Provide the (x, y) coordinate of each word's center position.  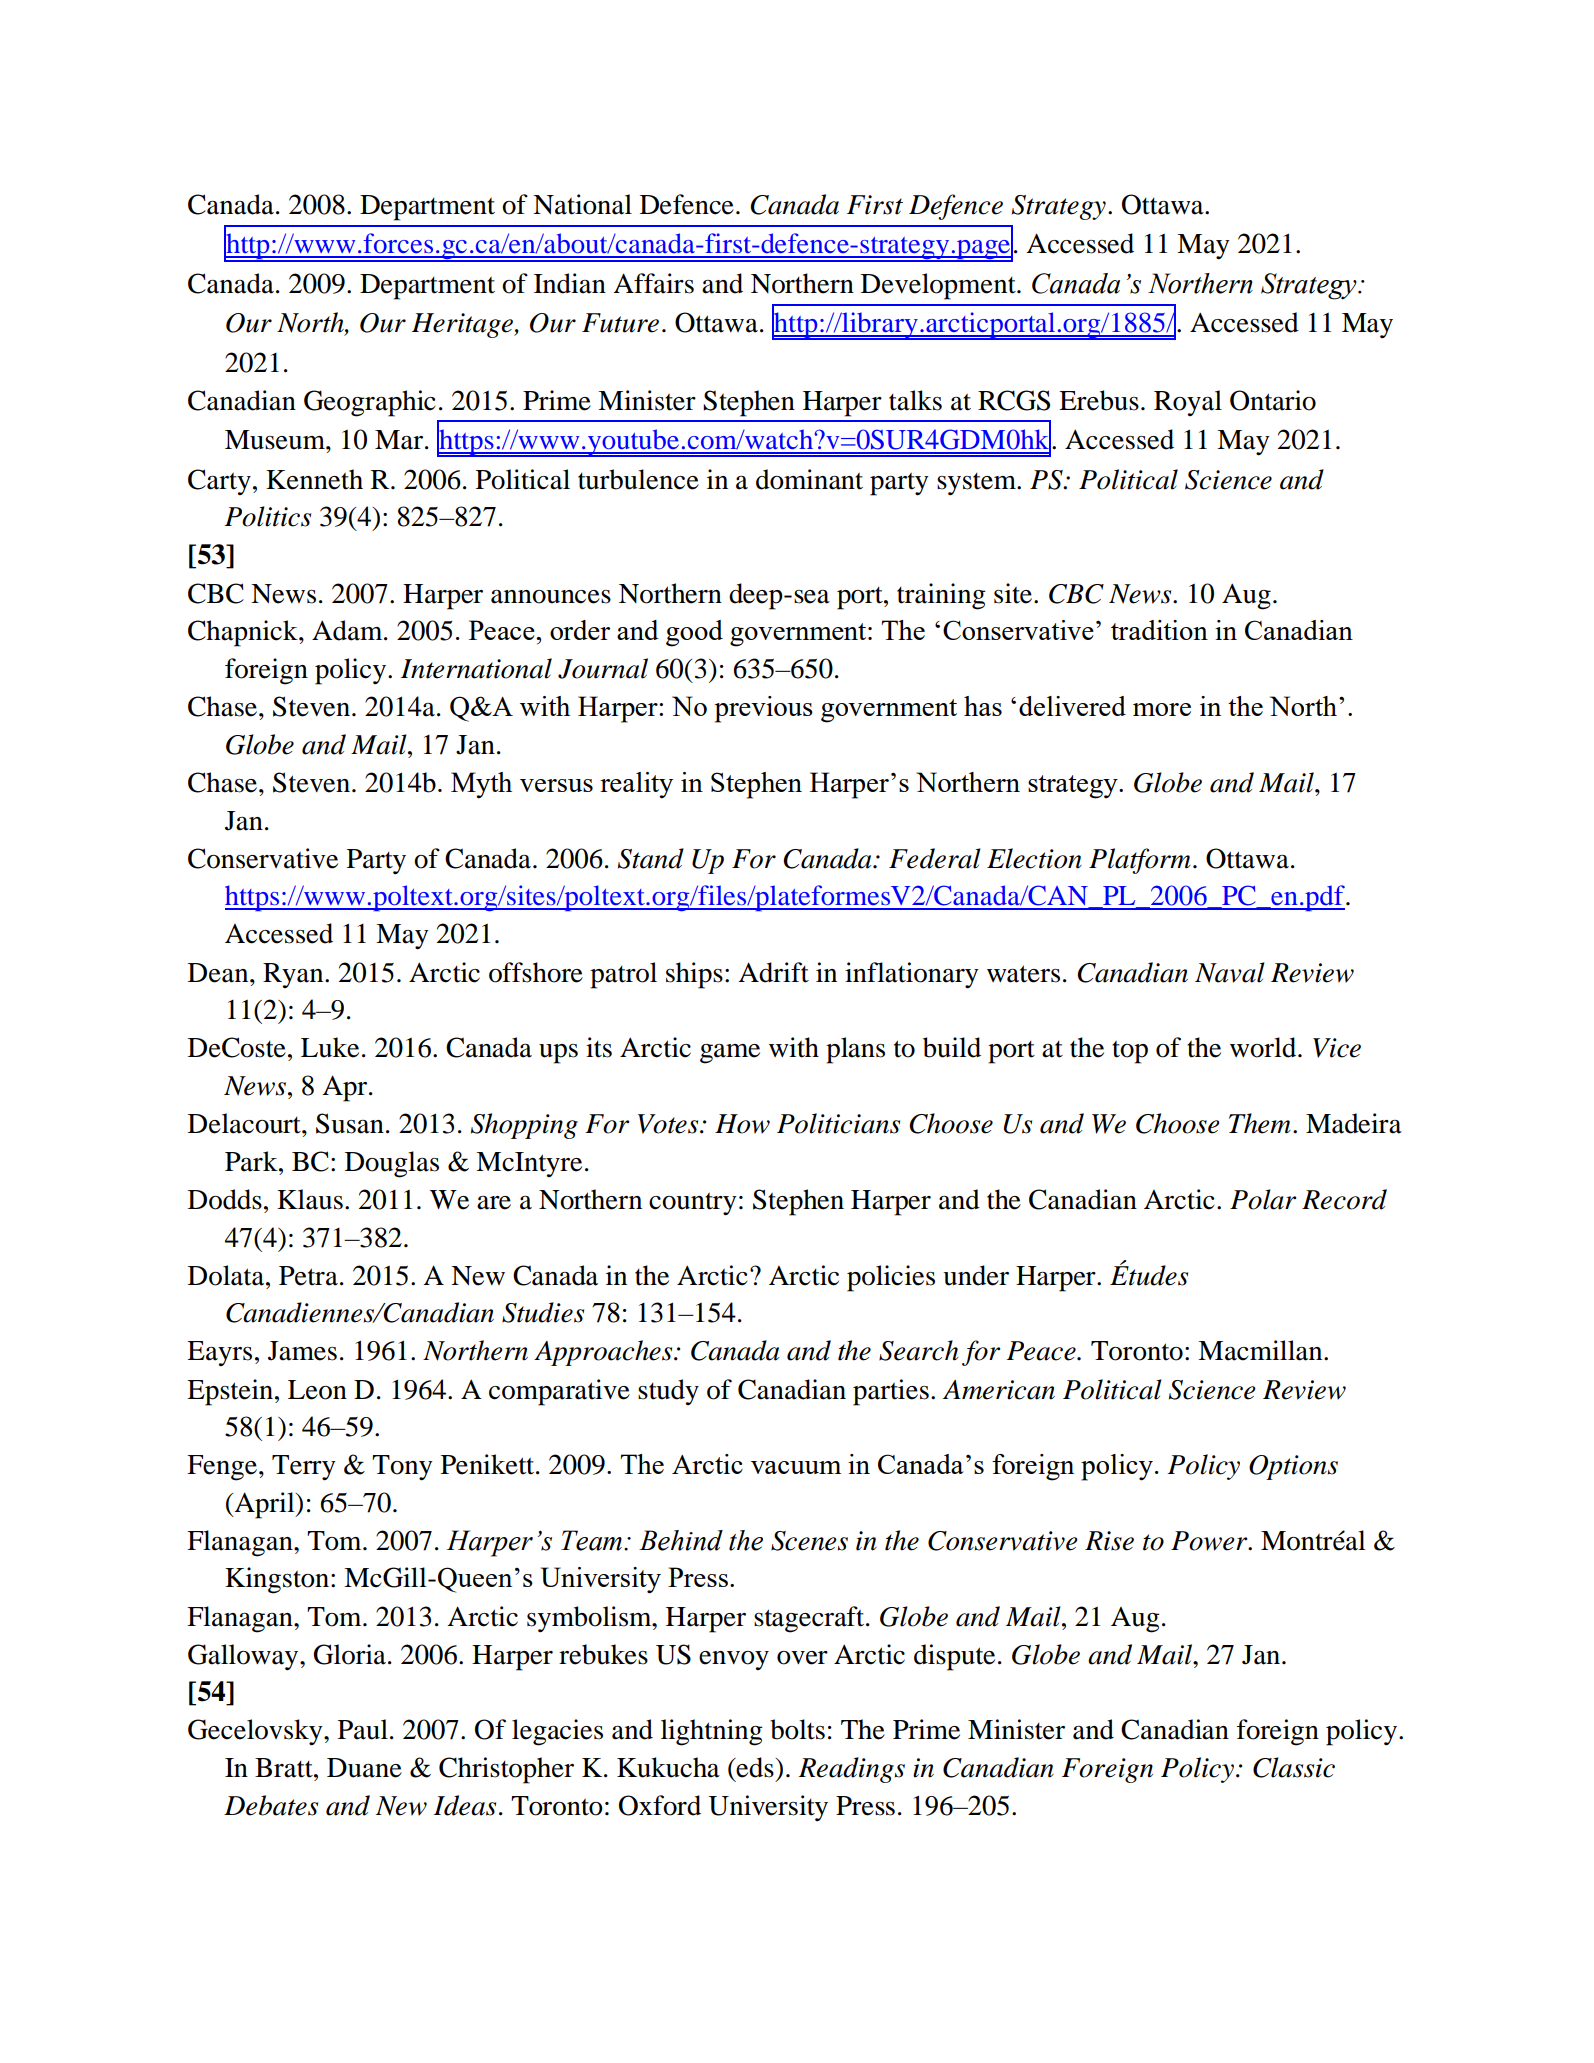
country (693, 1204)
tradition (1159, 630)
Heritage (464, 325)
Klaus (310, 1199)
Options (1293, 1467)
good (694, 633)
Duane (364, 1768)
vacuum (796, 1467)
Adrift (773, 972)
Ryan (294, 975)
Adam (348, 630)
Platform (1140, 861)
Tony (402, 1468)
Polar (1263, 1199)
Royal (1188, 403)
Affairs (653, 283)
